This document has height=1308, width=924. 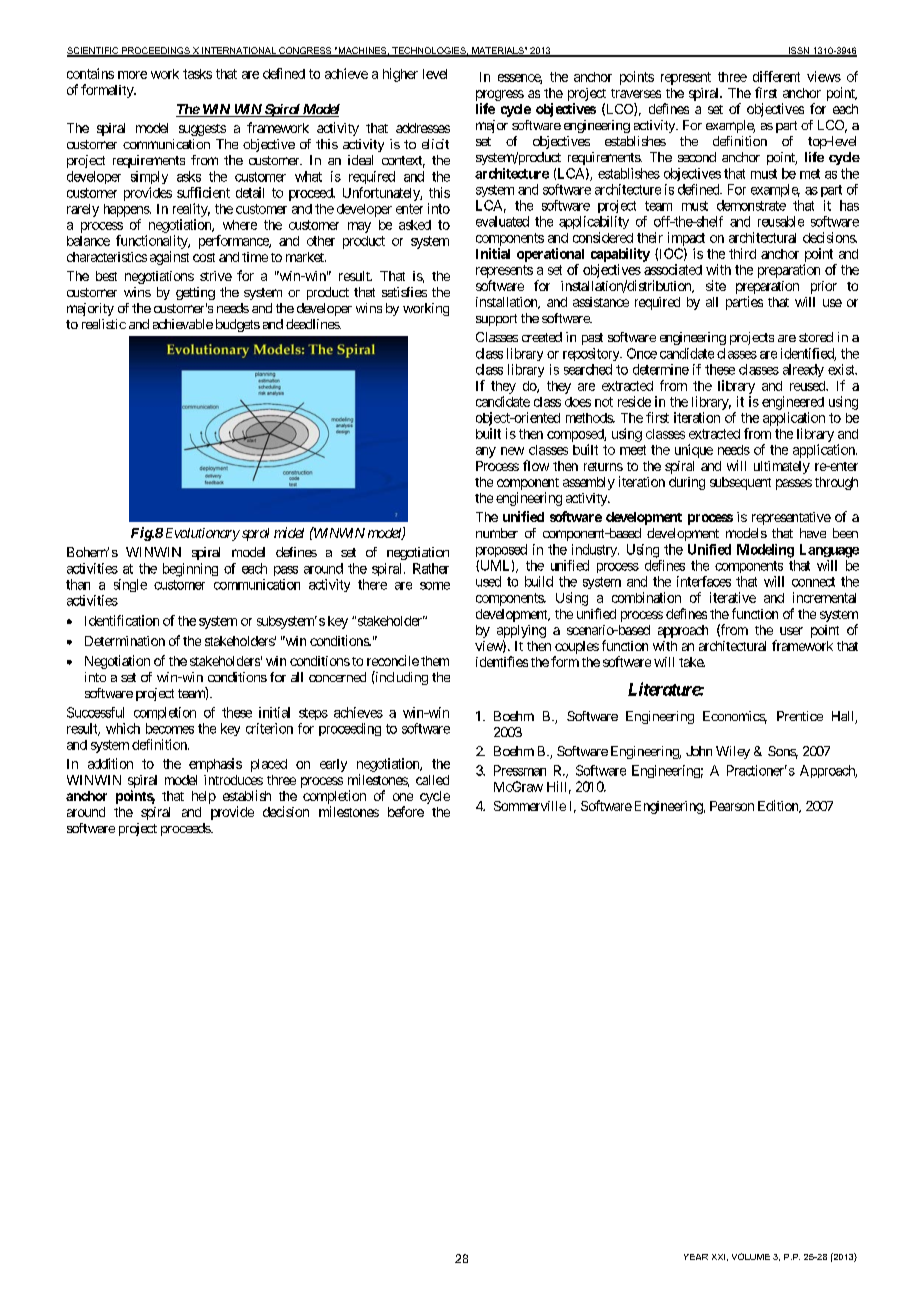 I want to click on user, so click(x=791, y=631).
